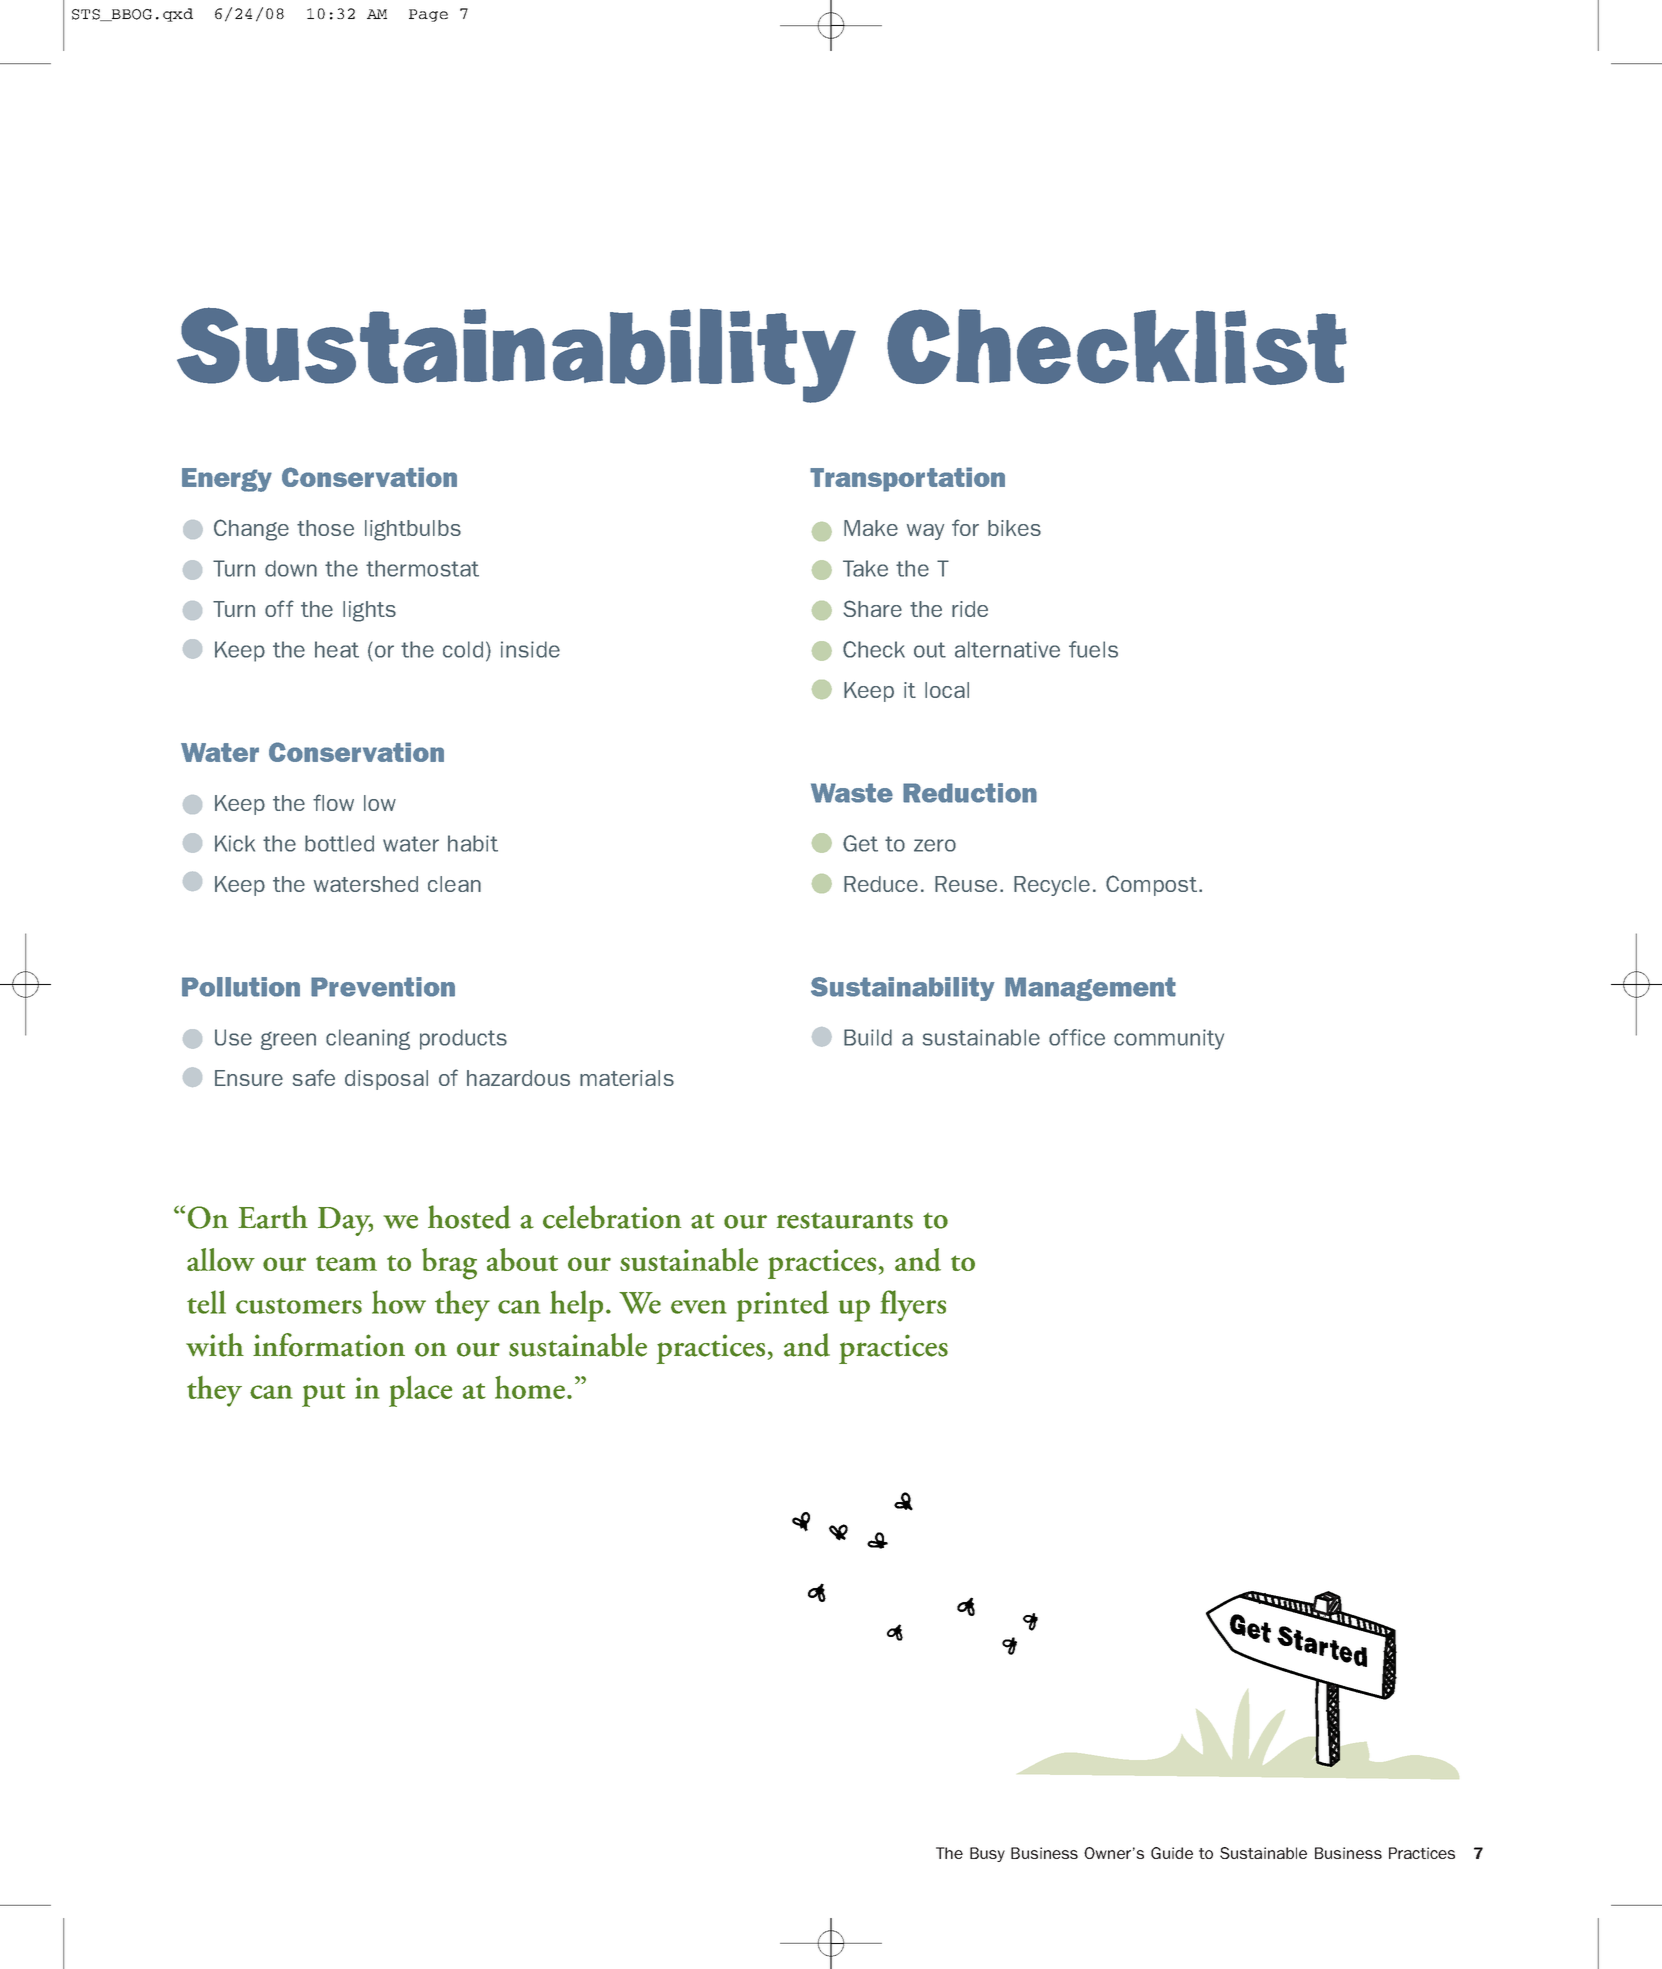 The width and height of the page is (1662, 1969). What do you see at coordinates (530, 649) in the page?
I see `inside` at bounding box center [530, 649].
